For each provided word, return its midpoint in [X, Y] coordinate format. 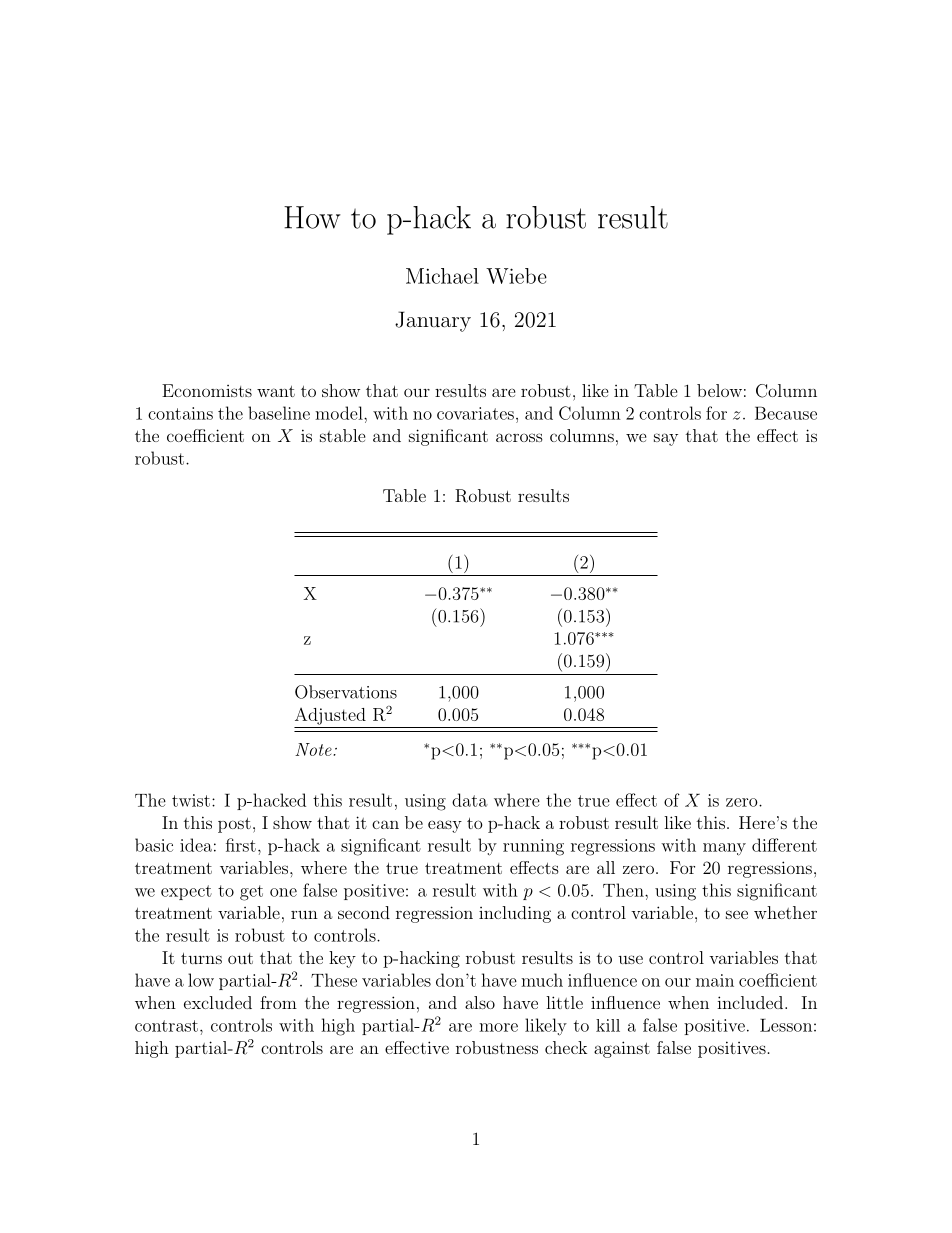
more [498, 1027]
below [719, 390]
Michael [442, 276]
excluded [218, 1002]
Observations [346, 692]
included [750, 1002]
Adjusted [330, 716]
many [724, 849]
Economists [207, 390]
